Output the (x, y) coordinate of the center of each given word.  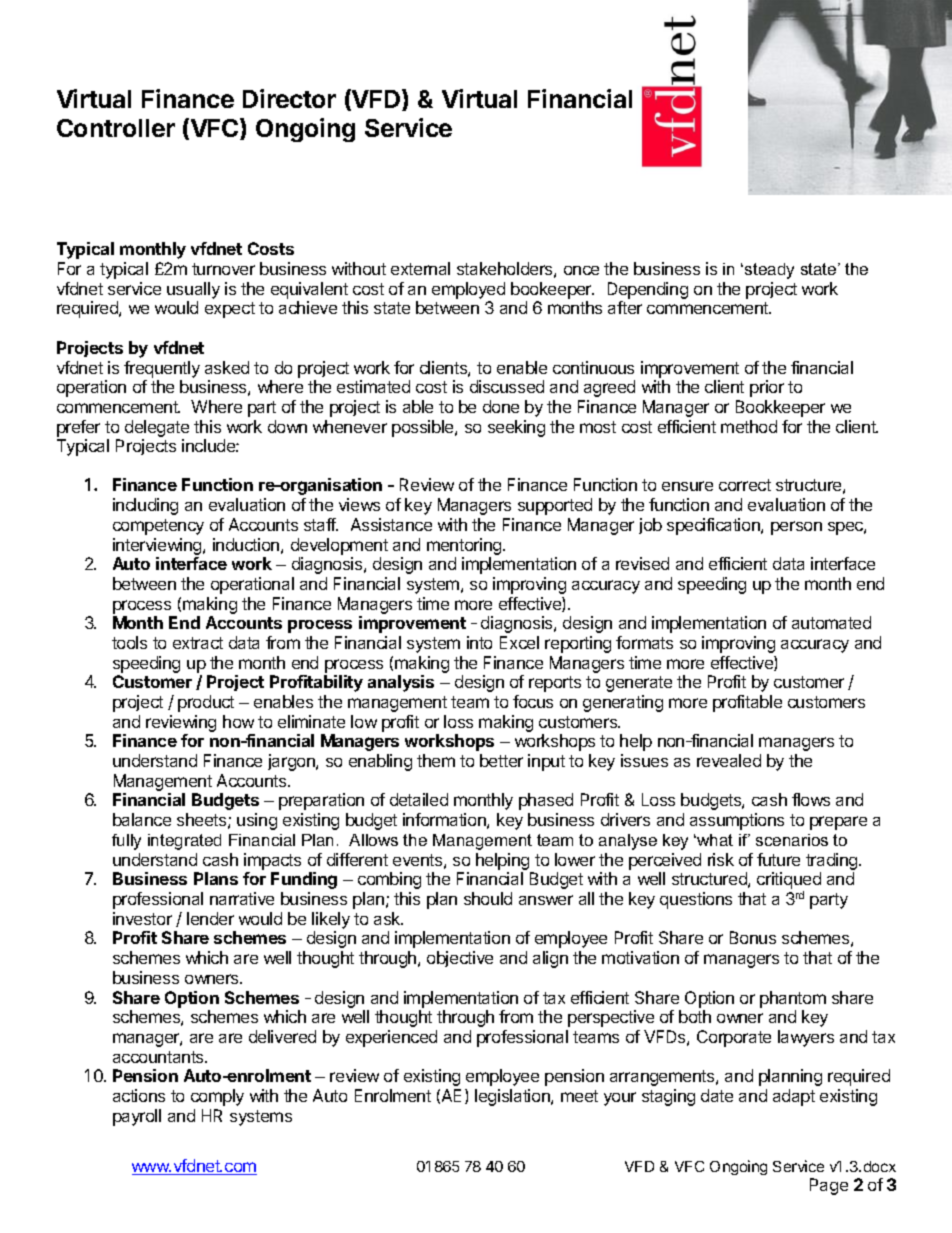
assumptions (737, 821)
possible (424, 428)
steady (769, 271)
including (145, 506)
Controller (116, 128)
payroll (137, 1117)
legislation (513, 1097)
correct (745, 485)
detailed (419, 799)
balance (142, 819)
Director (289, 98)
